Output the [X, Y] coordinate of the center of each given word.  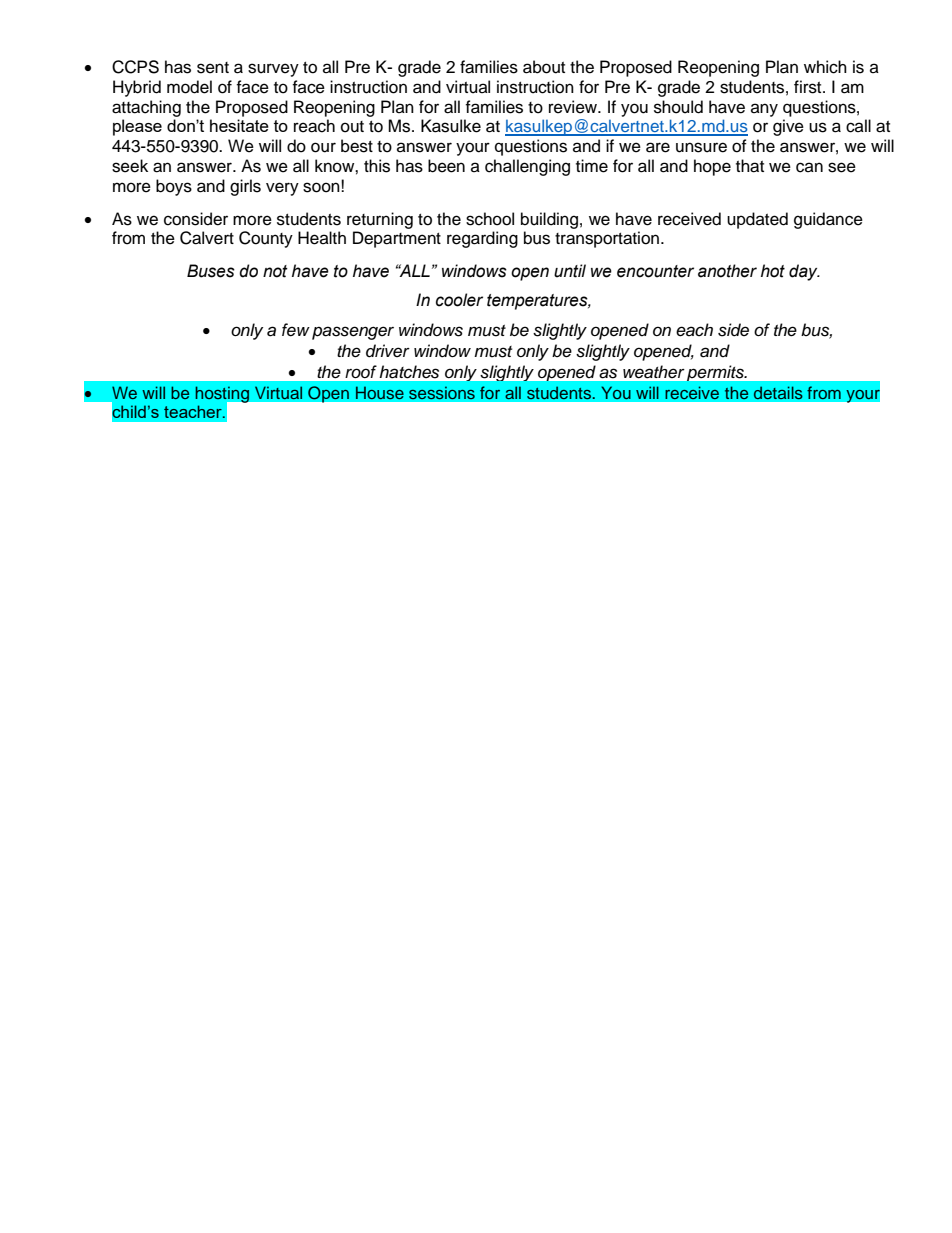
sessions [442, 392]
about [544, 67]
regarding [482, 239]
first [809, 87]
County [266, 239]
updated [757, 220]
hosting [223, 395]
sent [213, 68]
